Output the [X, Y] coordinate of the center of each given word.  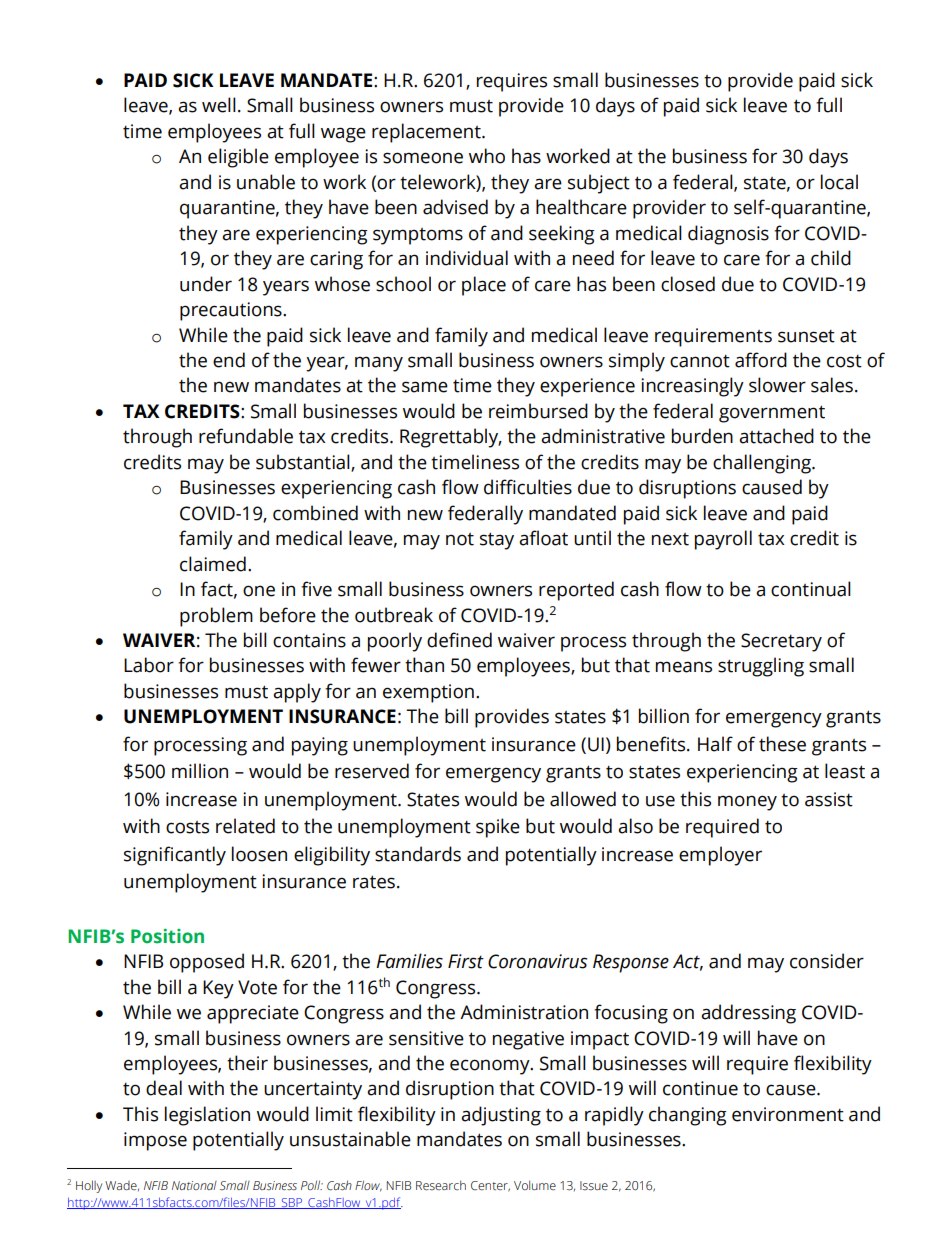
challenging [763, 464]
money [747, 803]
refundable [246, 436]
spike [498, 828]
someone [423, 158]
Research [441, 1185]
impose [155, 1141]
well [219, 105]
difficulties [528, 487]
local [839, 182]
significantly [175, 856]
